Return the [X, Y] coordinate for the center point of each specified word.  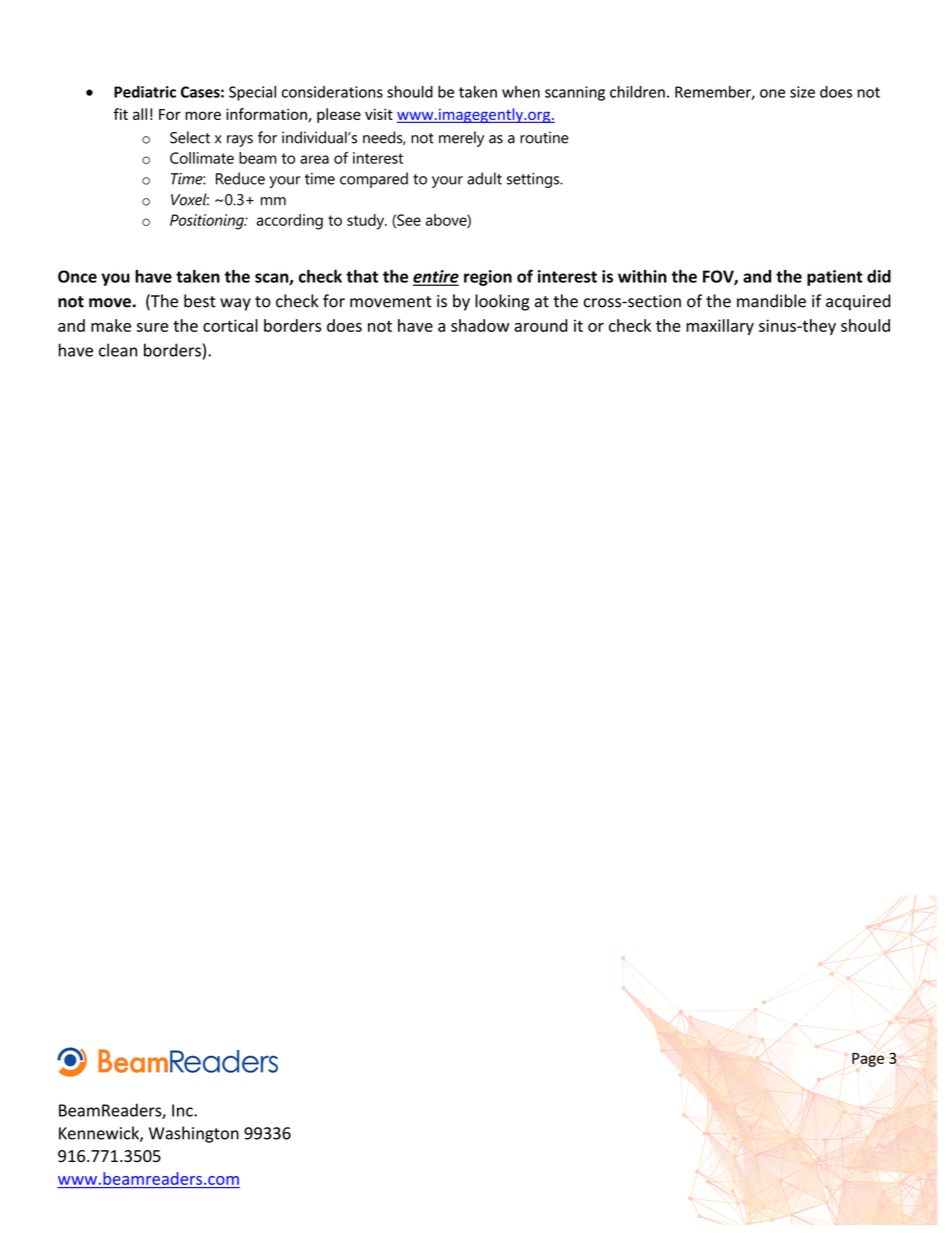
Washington [194, 1134]
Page [868, 1060]
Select [190, 137]
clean [118, 350]
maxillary [720, 327]
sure [152, 327]
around [541, 325]
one [772, 93]
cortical [230, 325]
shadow [480, 325]
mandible [771, 301]
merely [461, 139]
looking [502, 302]
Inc [183, 1110]
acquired [858, 302]
